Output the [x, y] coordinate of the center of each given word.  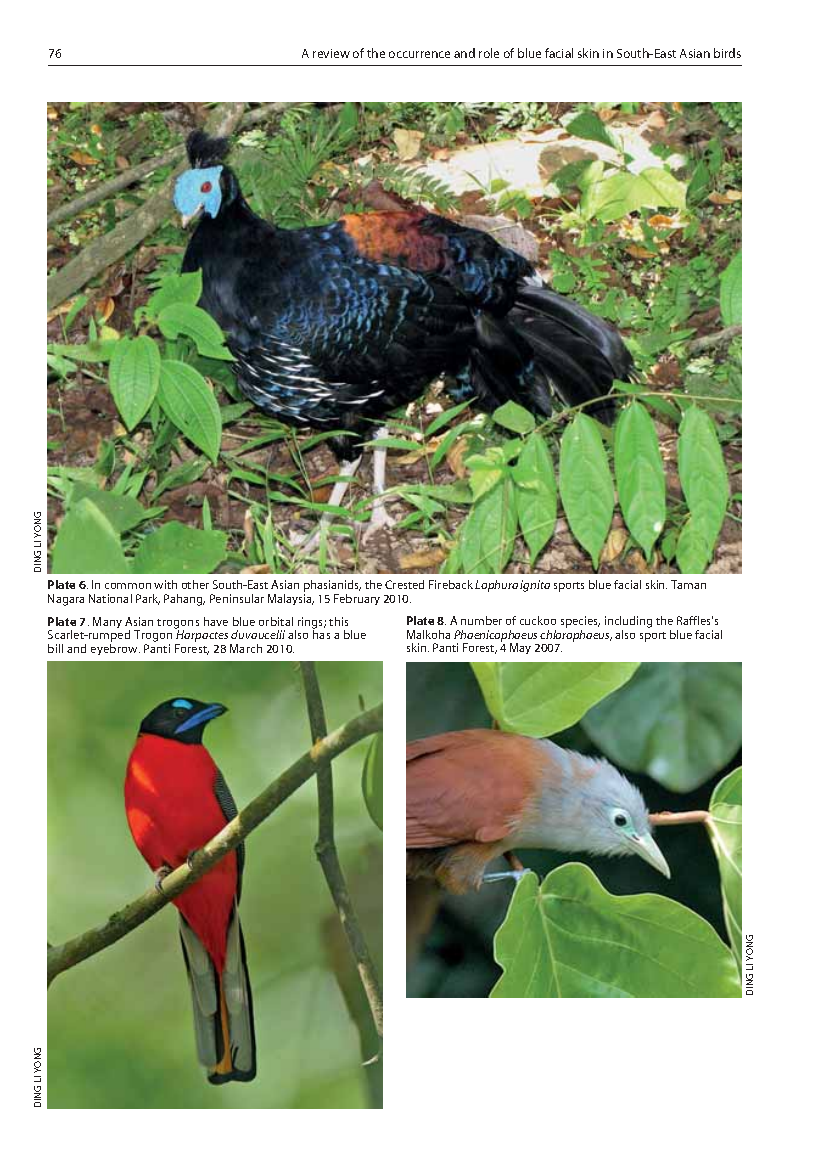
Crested [404, 584]
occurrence [419, 54]
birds [727, 53]
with [165, 584]
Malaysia [291, 599]
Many [107, 622]
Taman [688, 584]
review [331, 53]
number [481, 620]
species [580, 622]
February [357, 599]
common [128, 586]
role [489, 53]
